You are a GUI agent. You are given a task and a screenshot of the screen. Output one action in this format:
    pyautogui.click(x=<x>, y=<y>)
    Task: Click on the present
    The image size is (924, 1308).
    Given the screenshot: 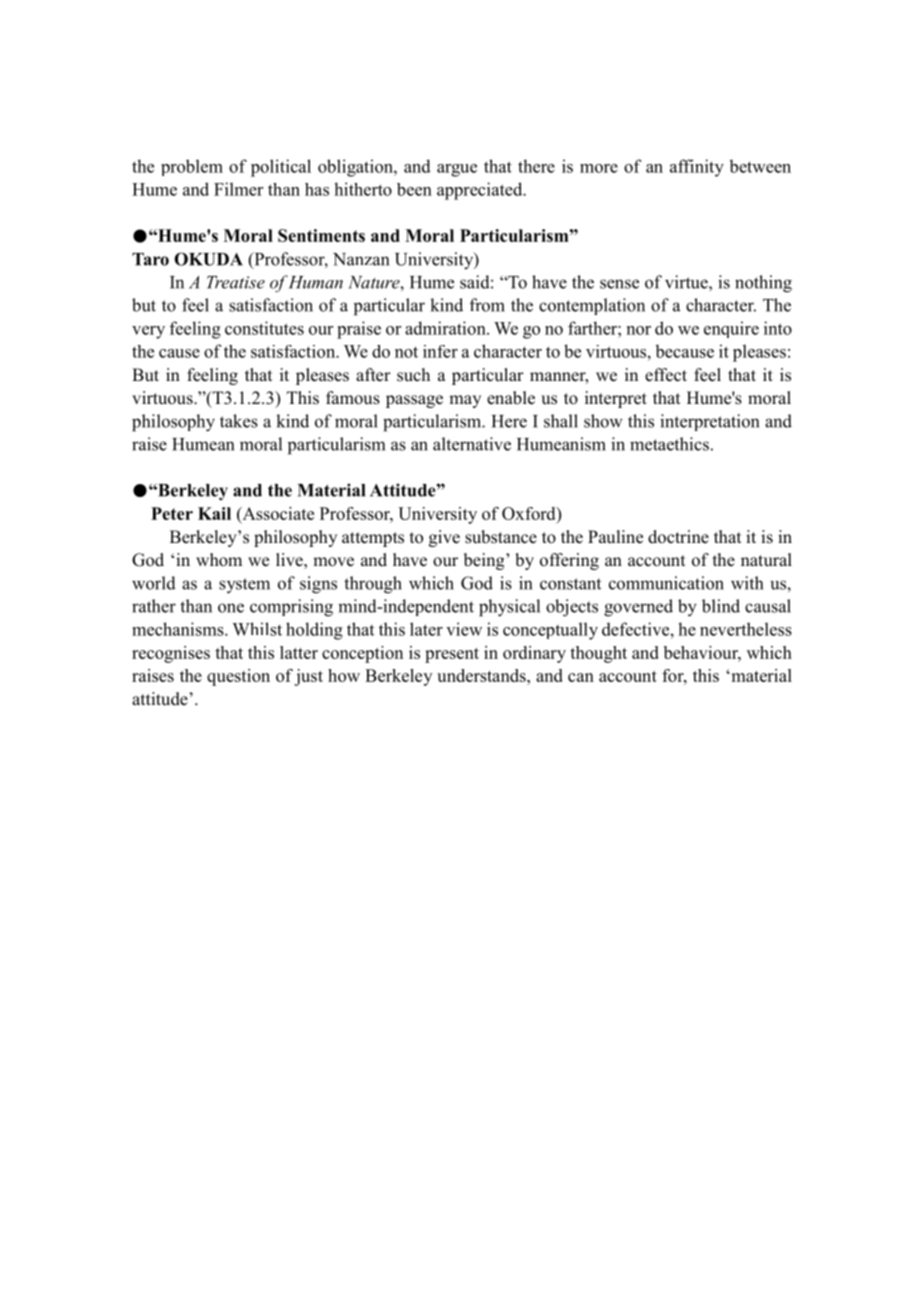 What is the action you would take?
    pyautogui.click(x=452, y=655)
